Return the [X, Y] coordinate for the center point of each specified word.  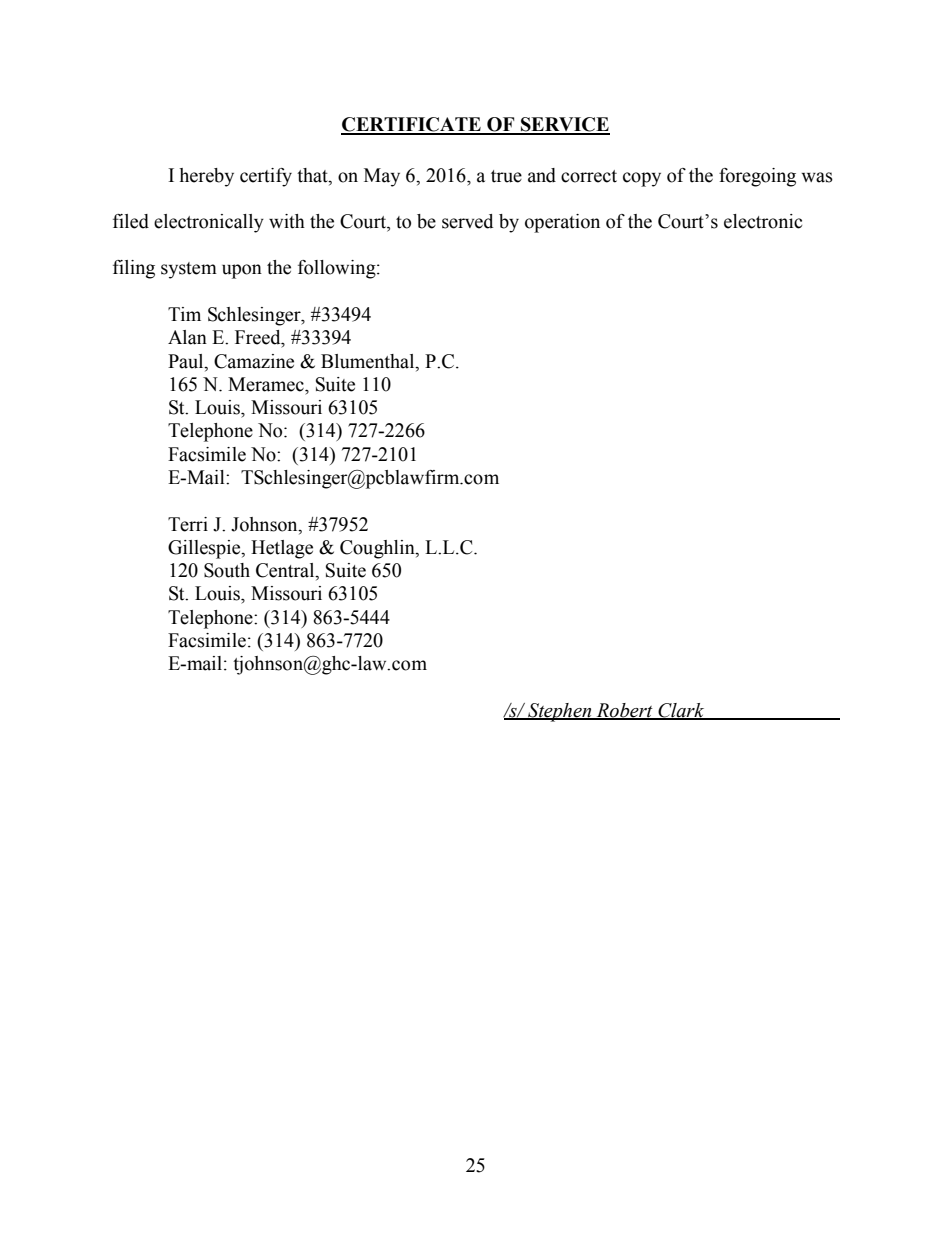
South [227, 570]
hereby [206, 177]
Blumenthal [369, 361]
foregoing [757, 177]
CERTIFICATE [412, 125]
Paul [187, 361]
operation [562, 223]
